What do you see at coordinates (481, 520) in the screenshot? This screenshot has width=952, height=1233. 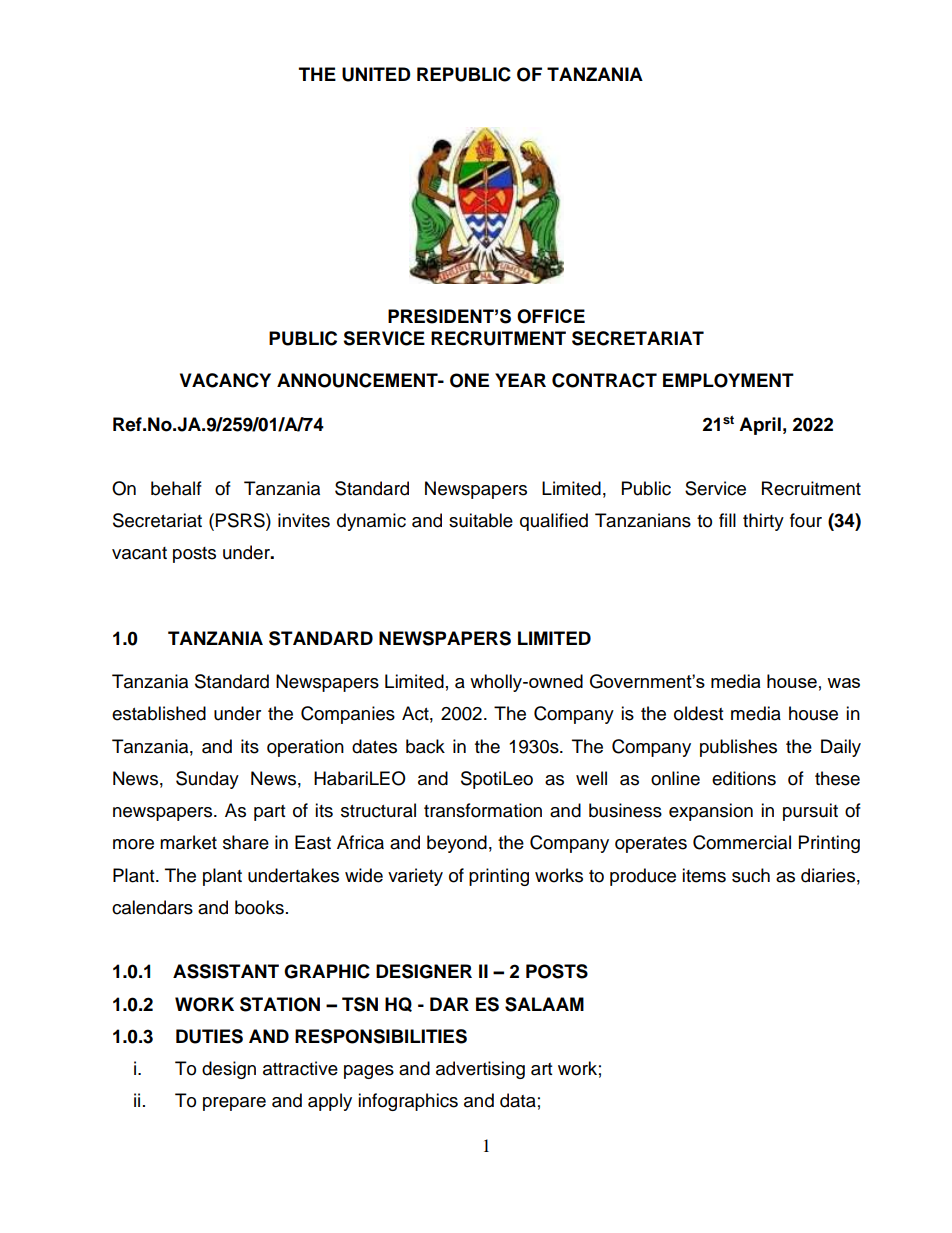 I see `suitable` at bounding box center [481, 520].
